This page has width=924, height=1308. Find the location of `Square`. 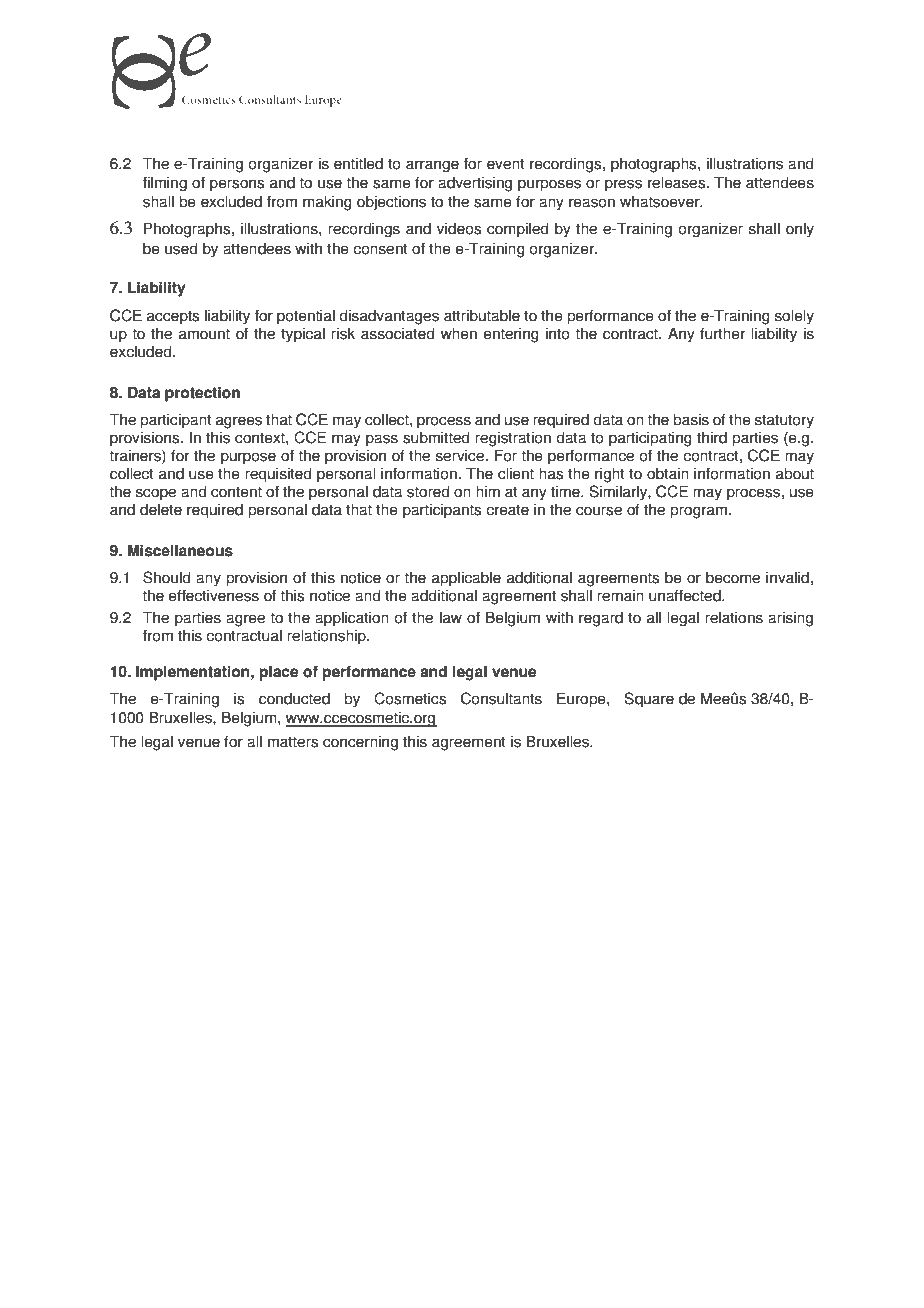

Square is located at coordinates (649, 700).
